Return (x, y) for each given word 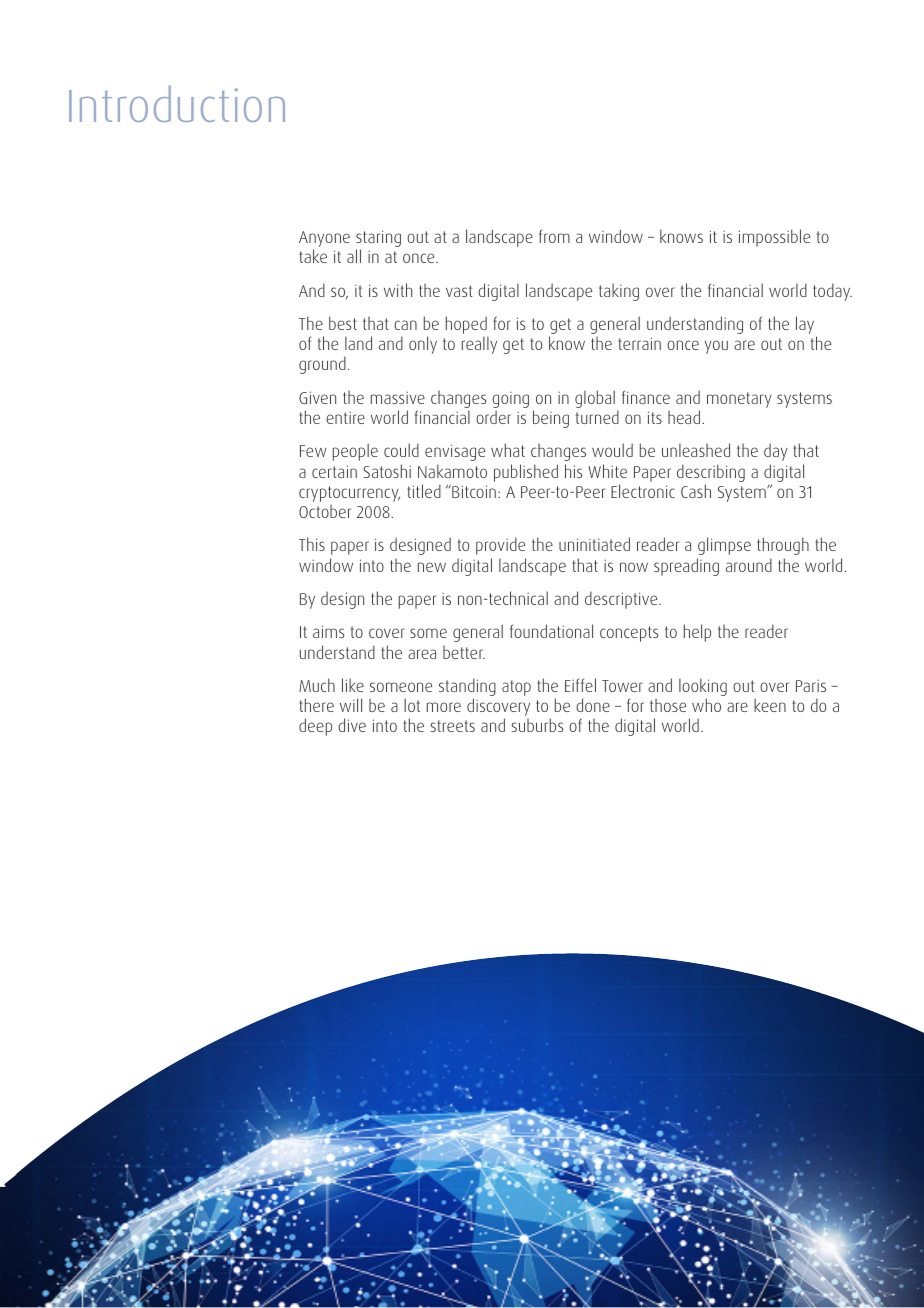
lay (806, 326)
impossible (774, 238)
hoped (467, 326)
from (554, 236)
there (316, 705)
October (325, 511)
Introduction (177, 104)
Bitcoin (473, 491)
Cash (696, 491)
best (343, 323)
